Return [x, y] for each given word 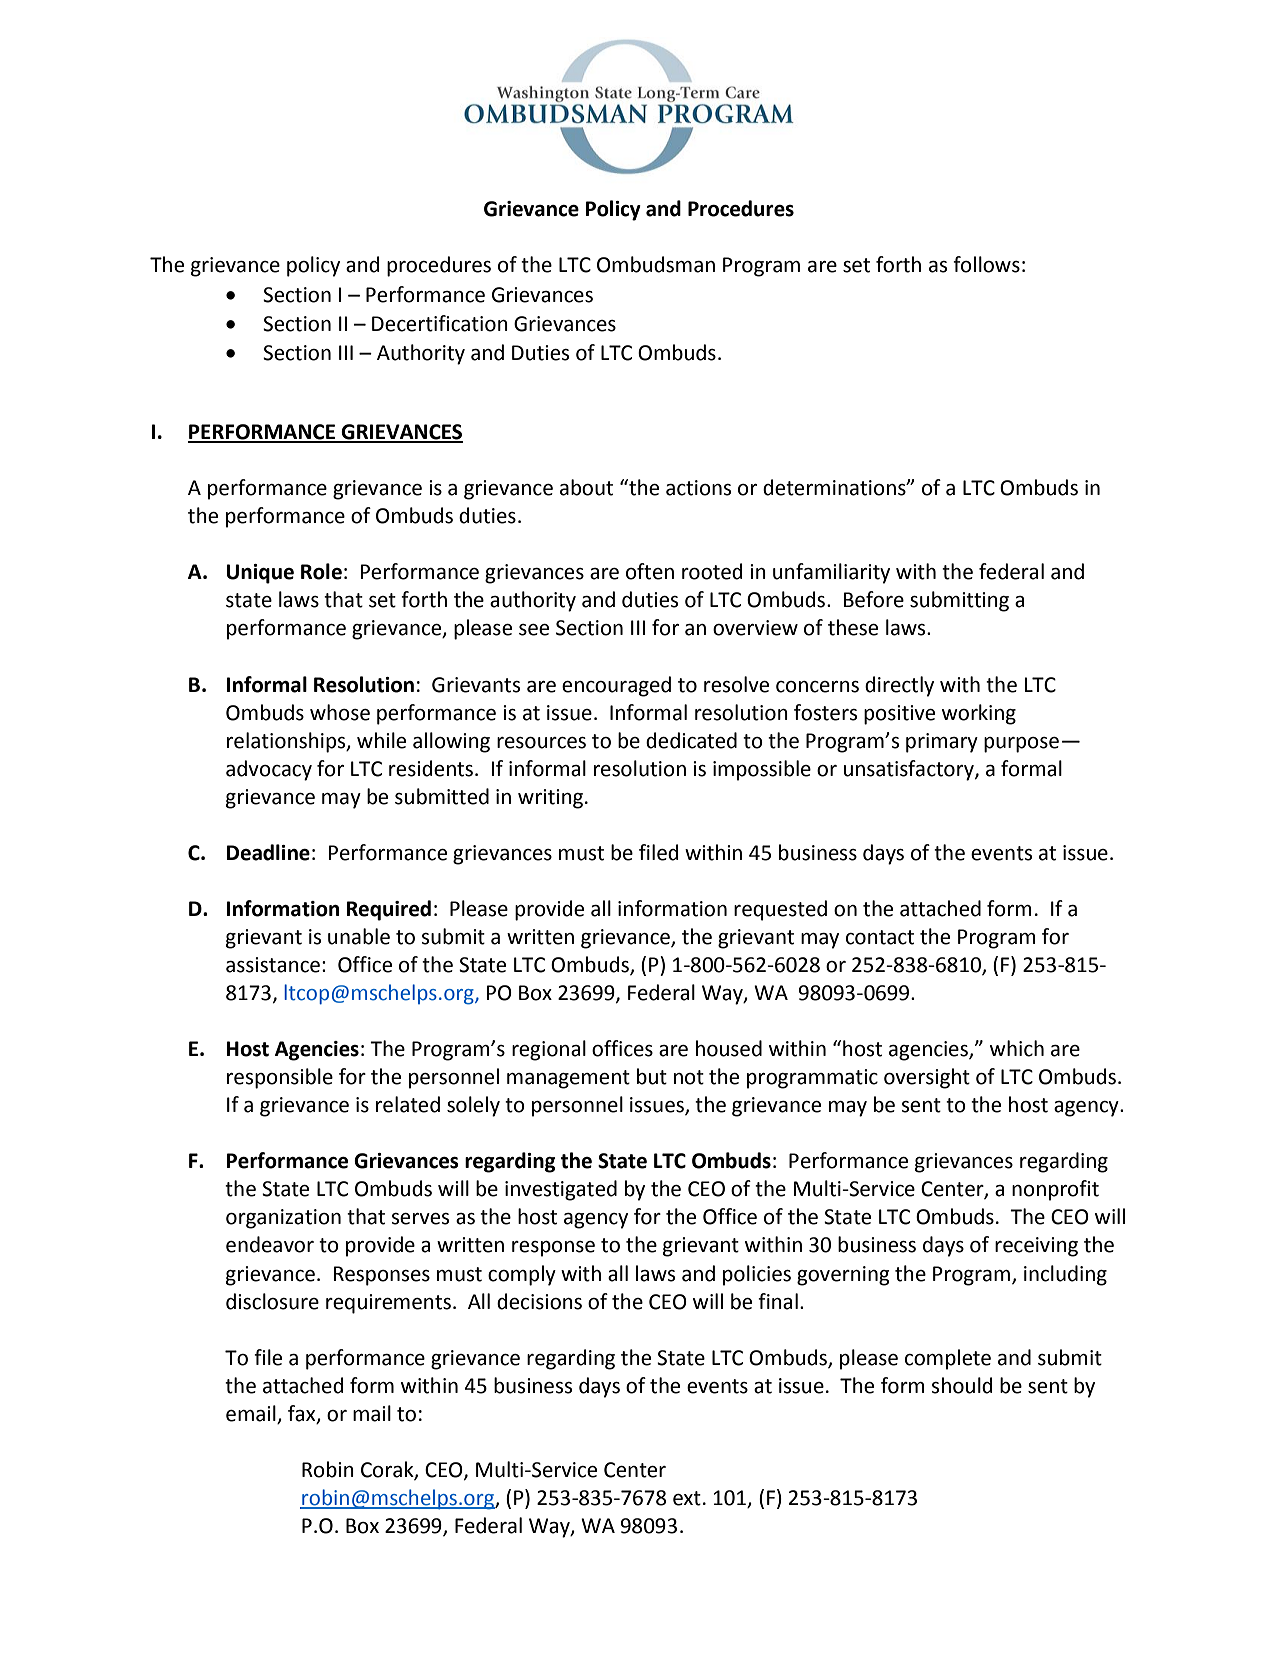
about [586, 487]
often [650, 571]
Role [321, 571]
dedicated [691, 740]
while [381, 740]
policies [757, 1275]
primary [942, 743]
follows [986, 264]
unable [359, 936]
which [1017, 1048]
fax [303, 1414]
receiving [1036, 1247]
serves [420, 1219]
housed [729, 1048]
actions [698, 488]
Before [874, 599]
